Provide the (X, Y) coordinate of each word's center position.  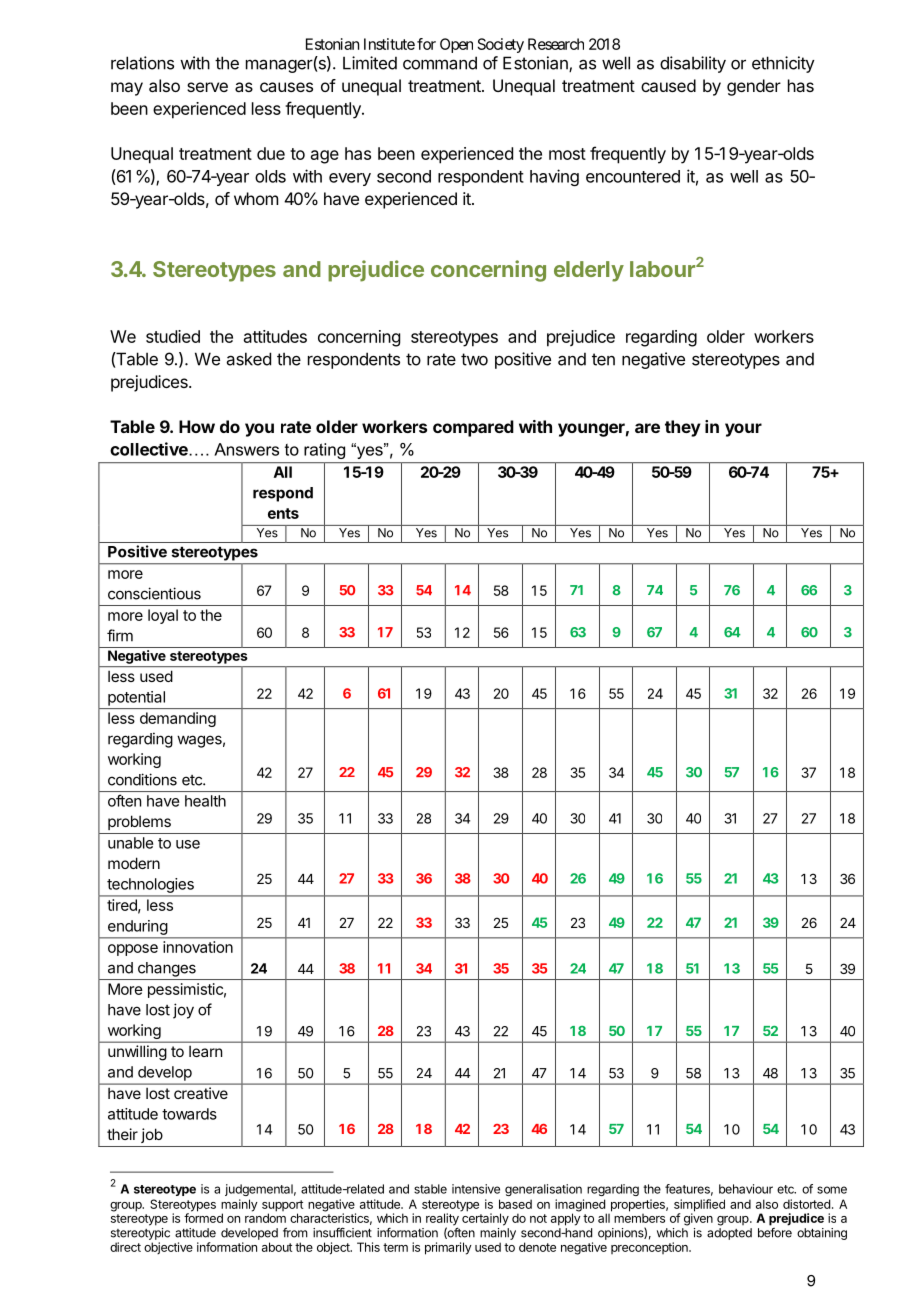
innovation (198, 947)
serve (207, 87)
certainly (485, 1218)
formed (203, 1217)
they (683, 428)
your (743, 430)
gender (754, 87)
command (440, 63)
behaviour (746, 1189)
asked (249, 359)
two (474, 359)
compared (473, 428)
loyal (163, 616)
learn (205, 1051)
